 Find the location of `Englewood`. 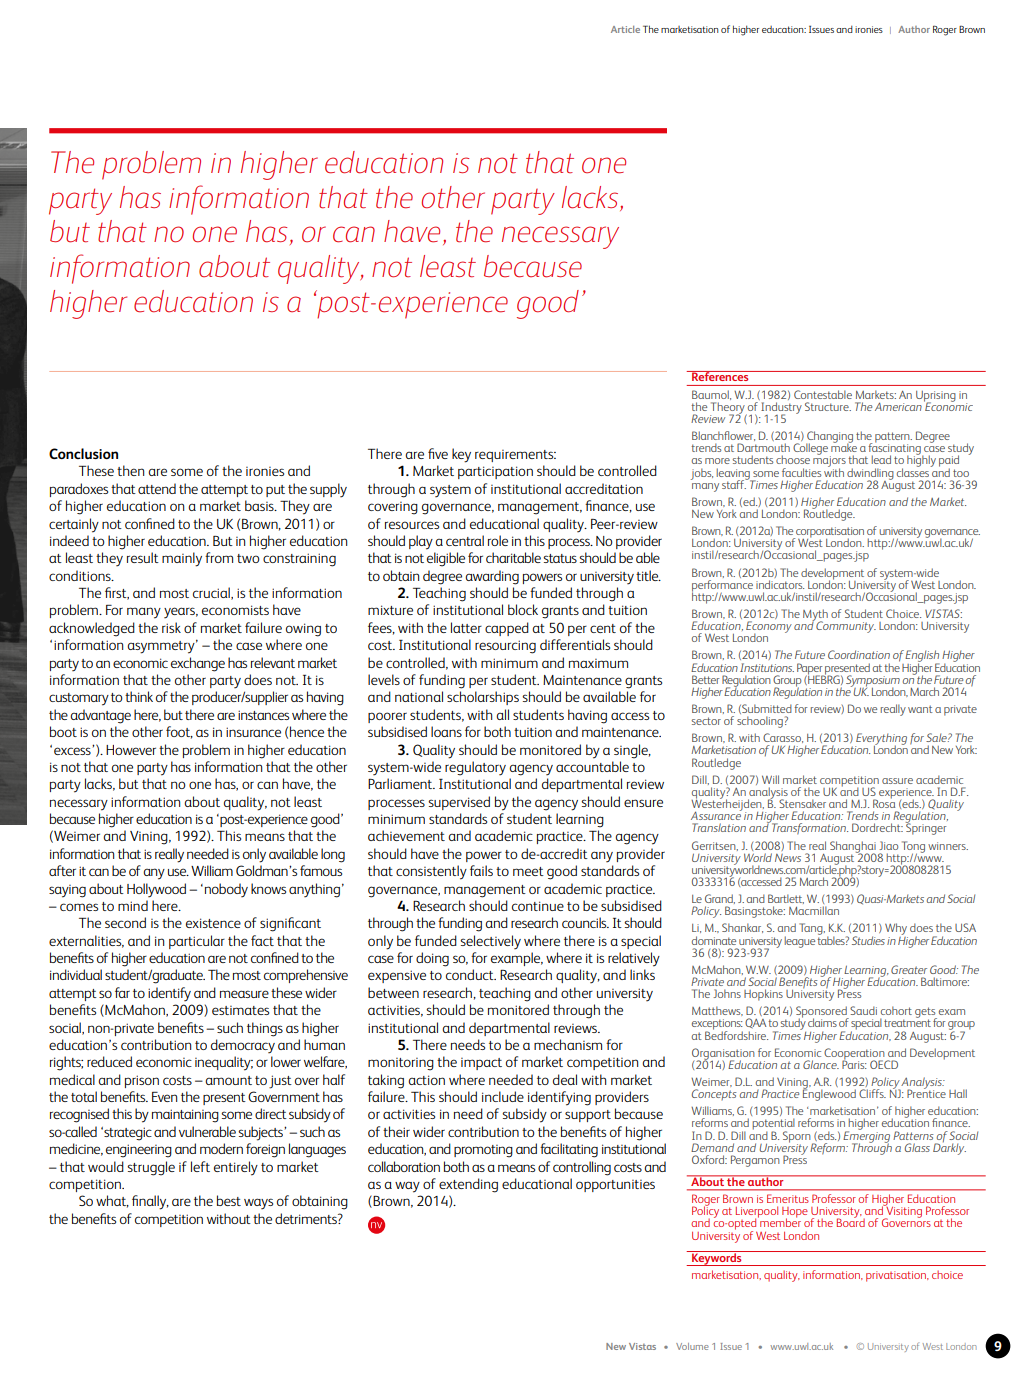

Englewood is located at coordinates (829, 1094).
